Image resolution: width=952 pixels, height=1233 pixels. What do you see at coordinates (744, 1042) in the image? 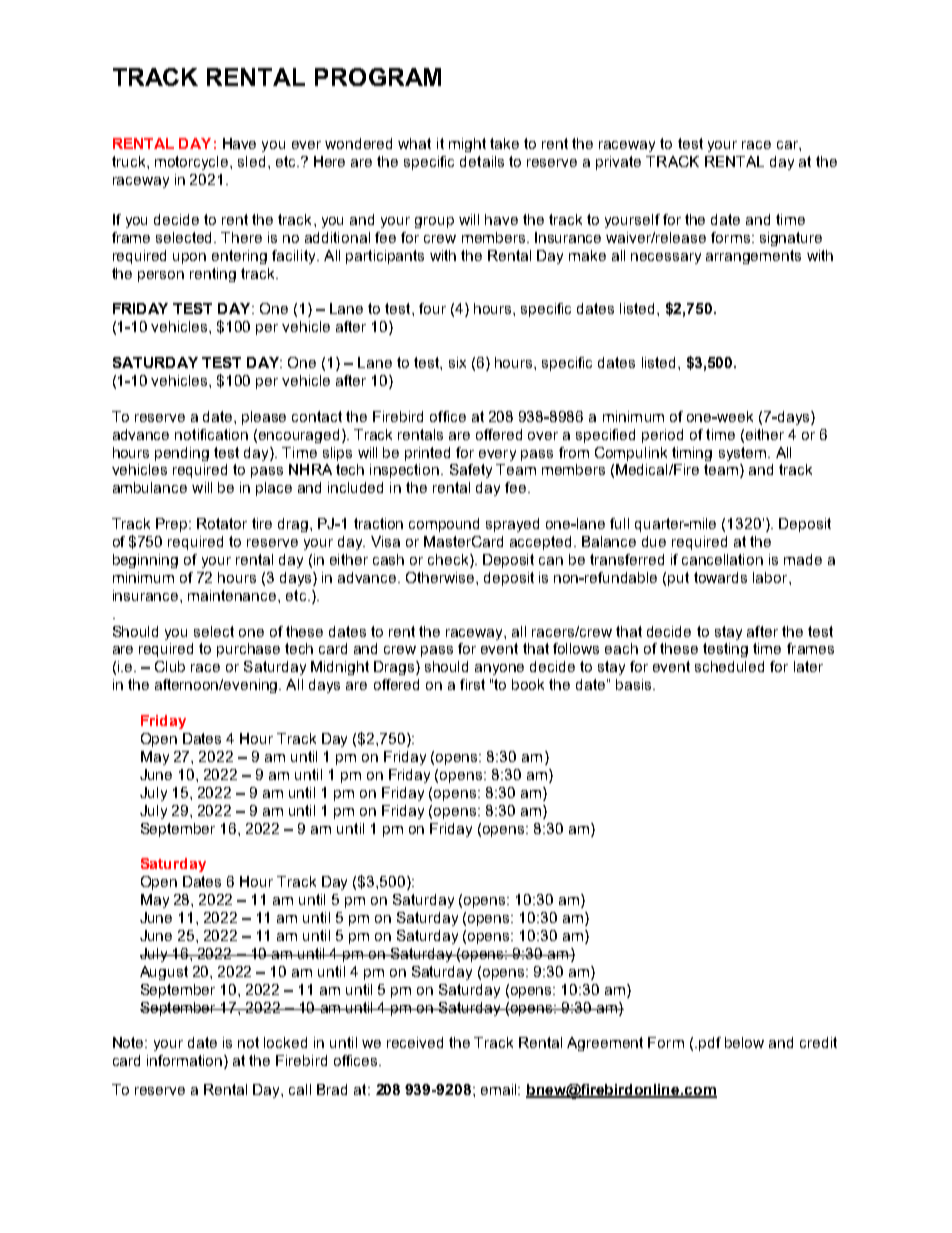
I see `below` at bounding box center [744, 1042].
